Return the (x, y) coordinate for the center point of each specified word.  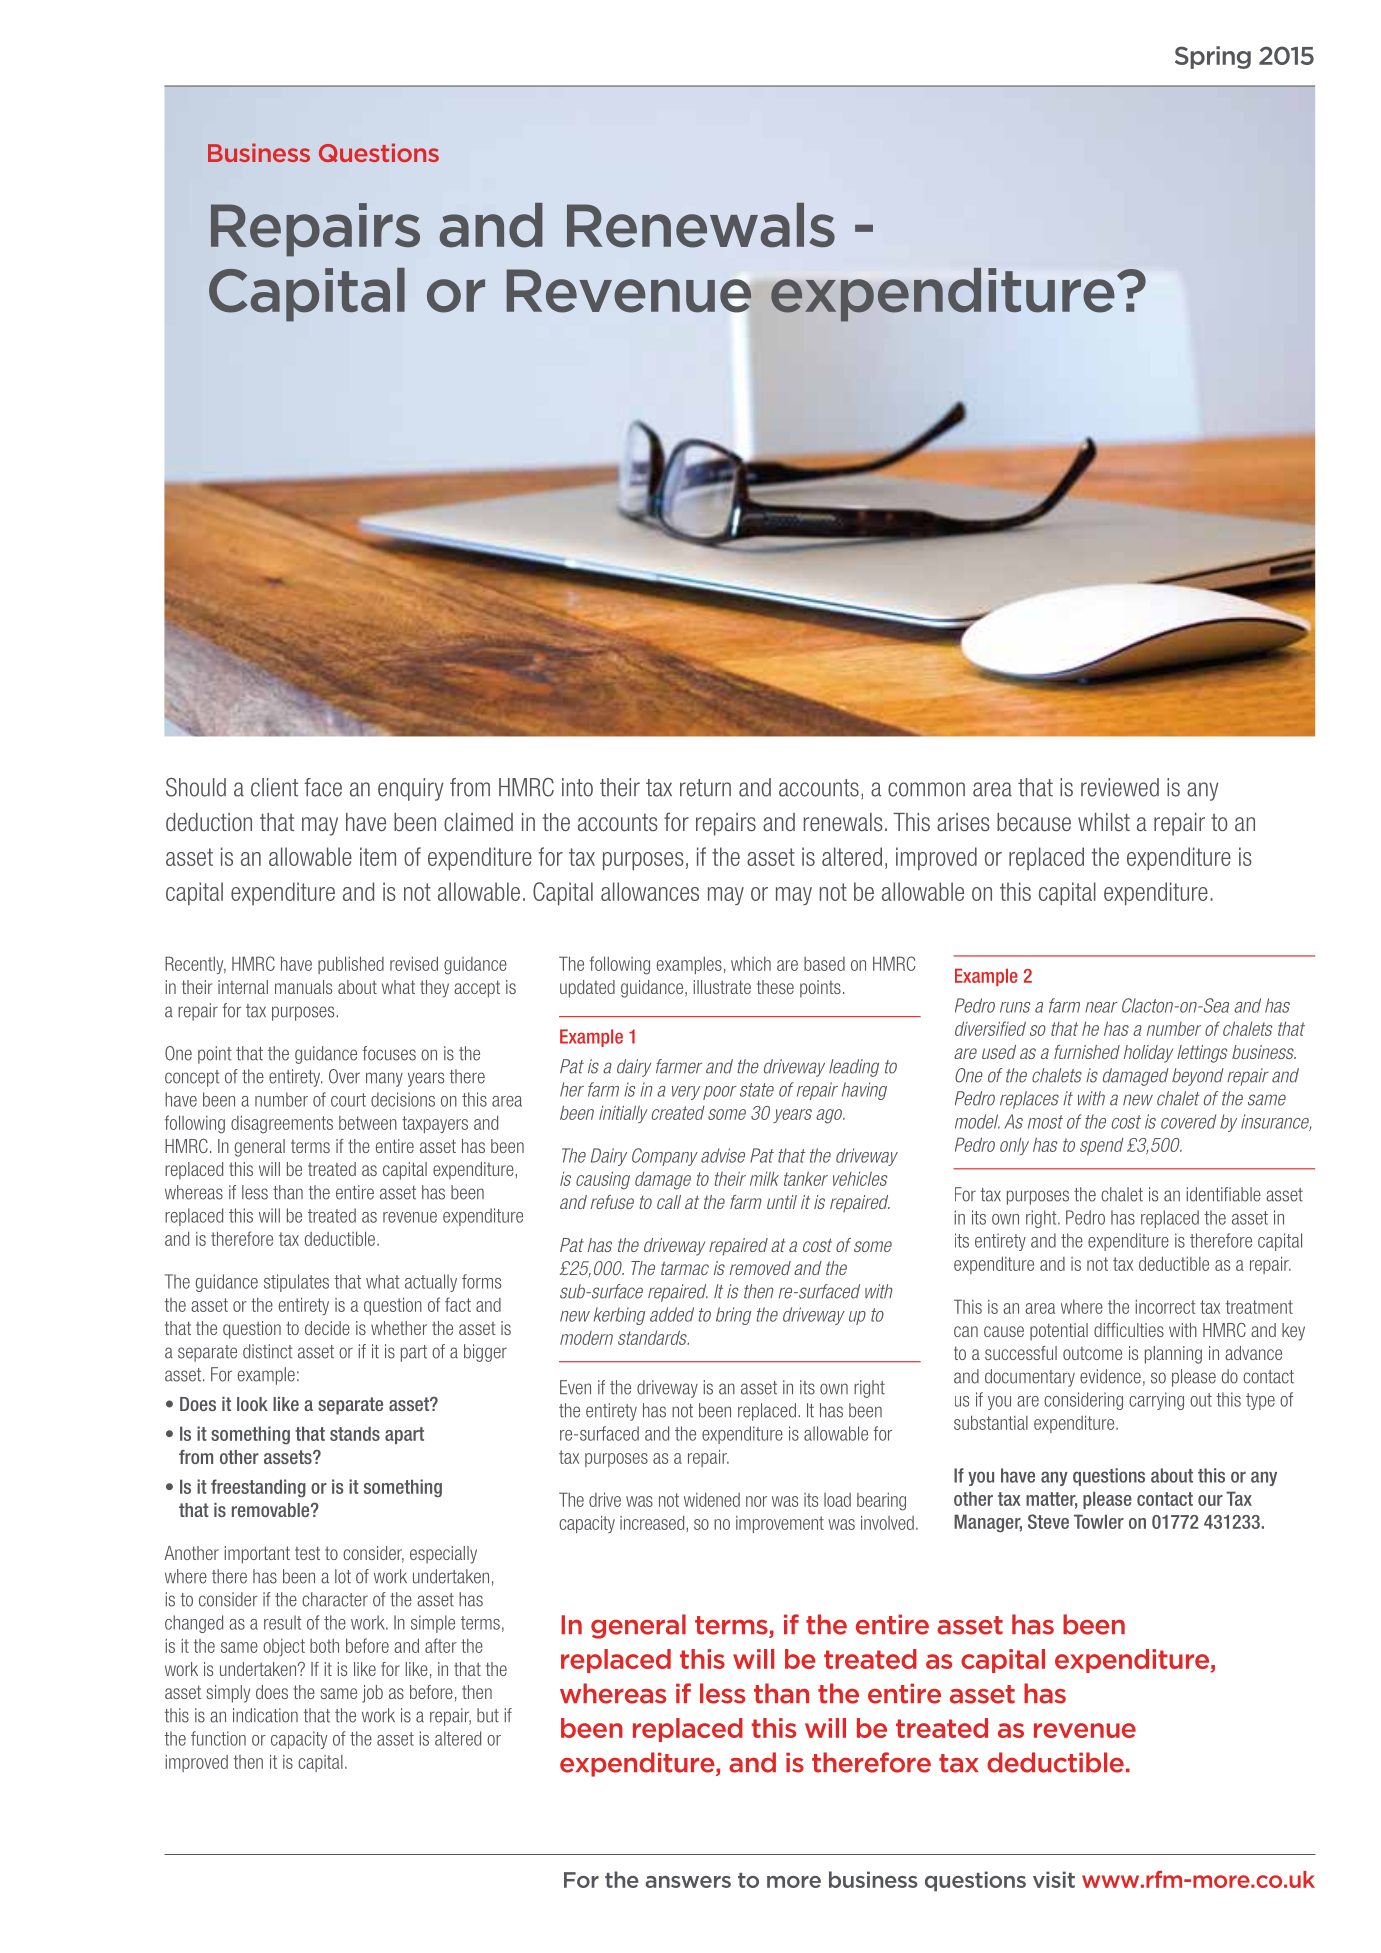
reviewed (1120, 787)
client (274, 787)
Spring (1213, 57)
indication (265, 1715)
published (351, 965)
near (1101, 1007)
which (751, 964)
